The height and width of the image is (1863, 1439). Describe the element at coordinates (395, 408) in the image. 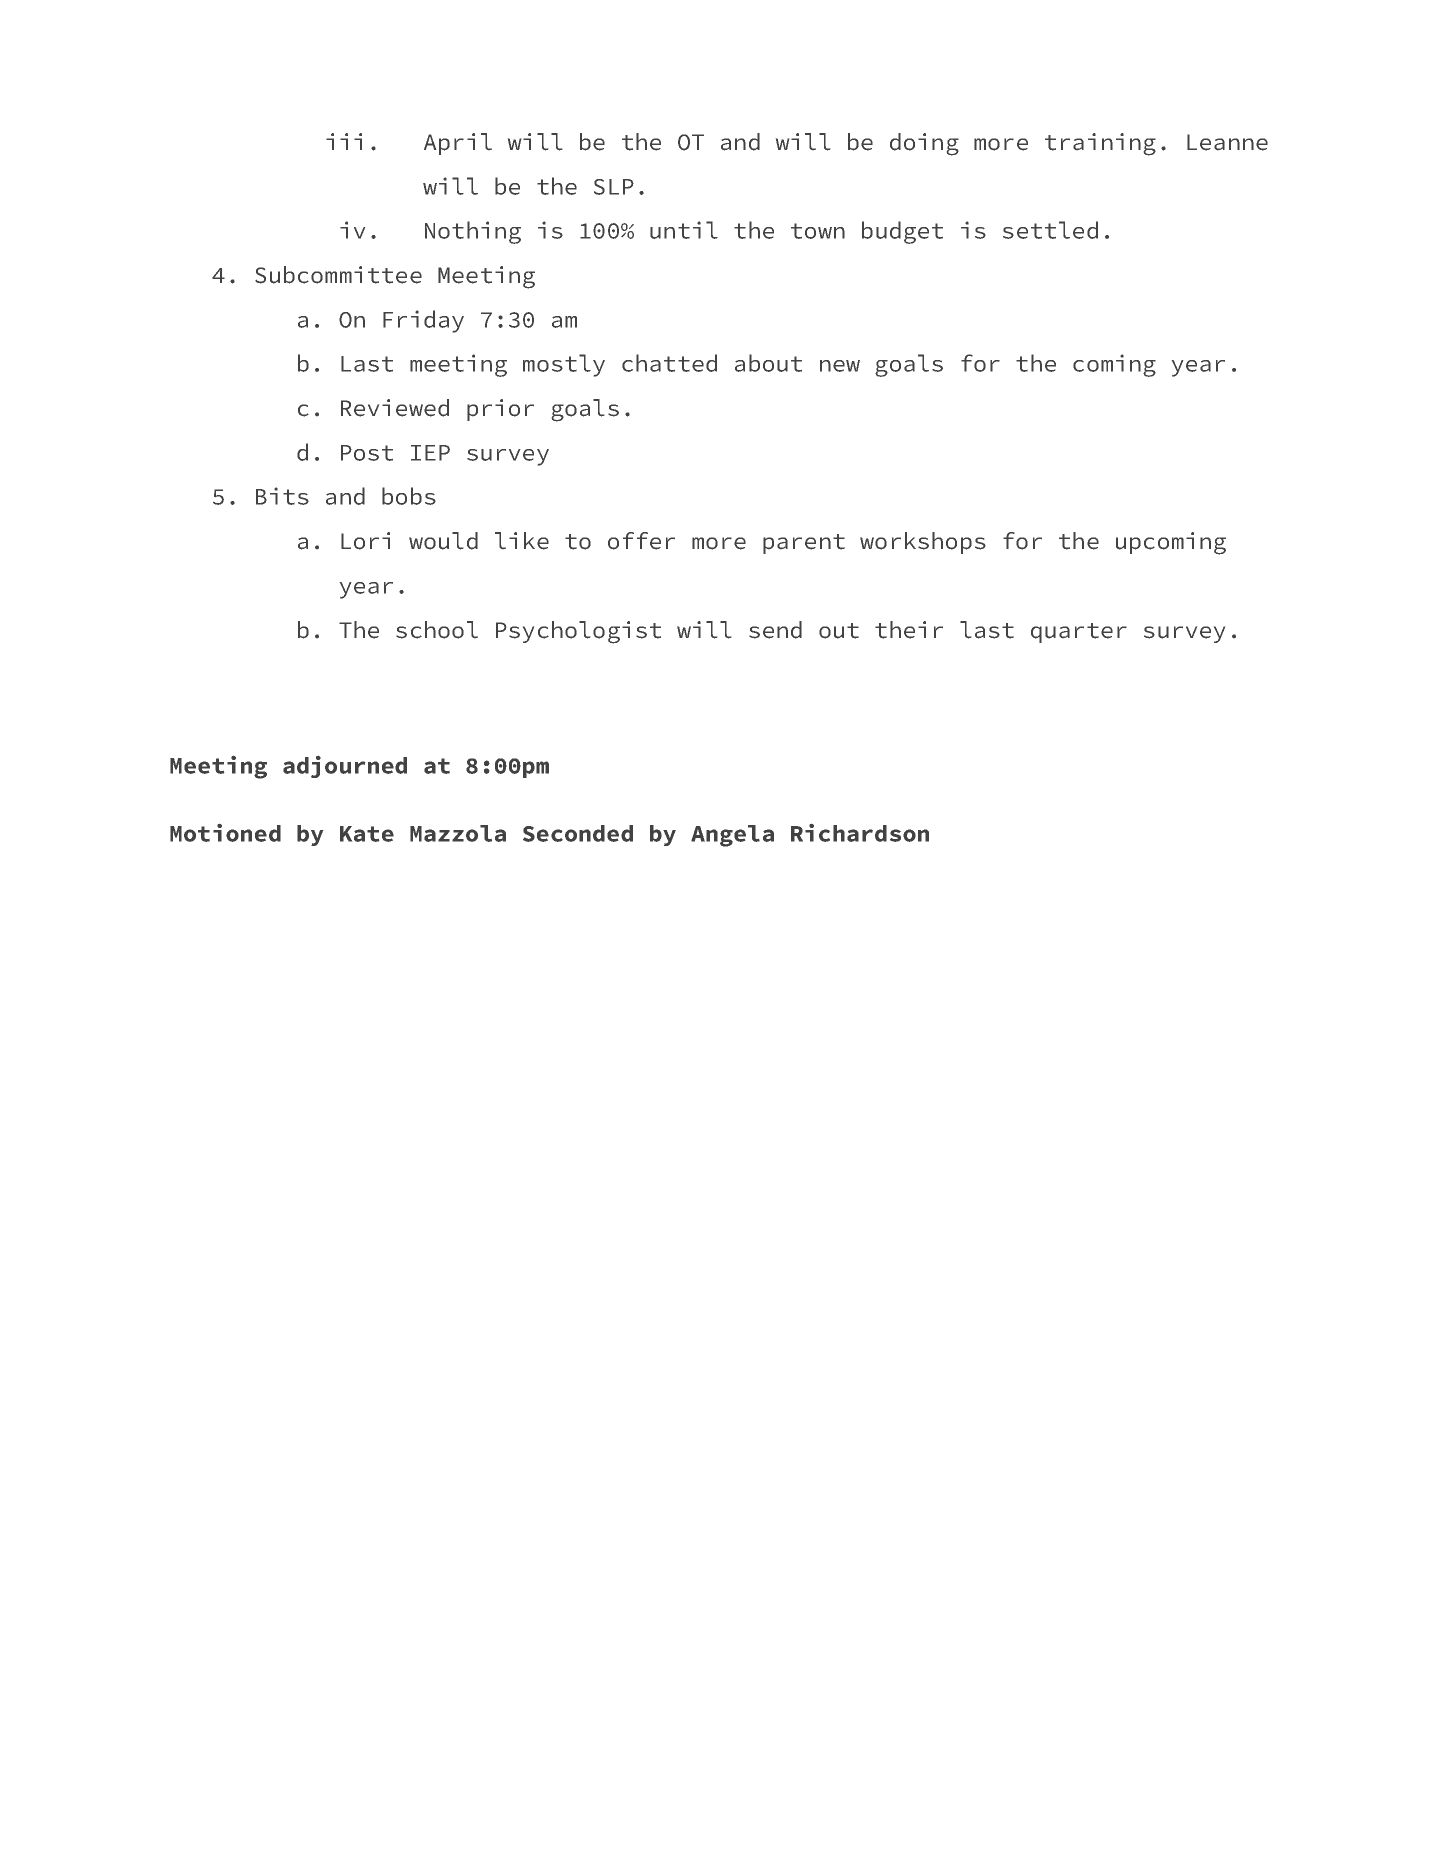

I see `Reviewed` at that location.
